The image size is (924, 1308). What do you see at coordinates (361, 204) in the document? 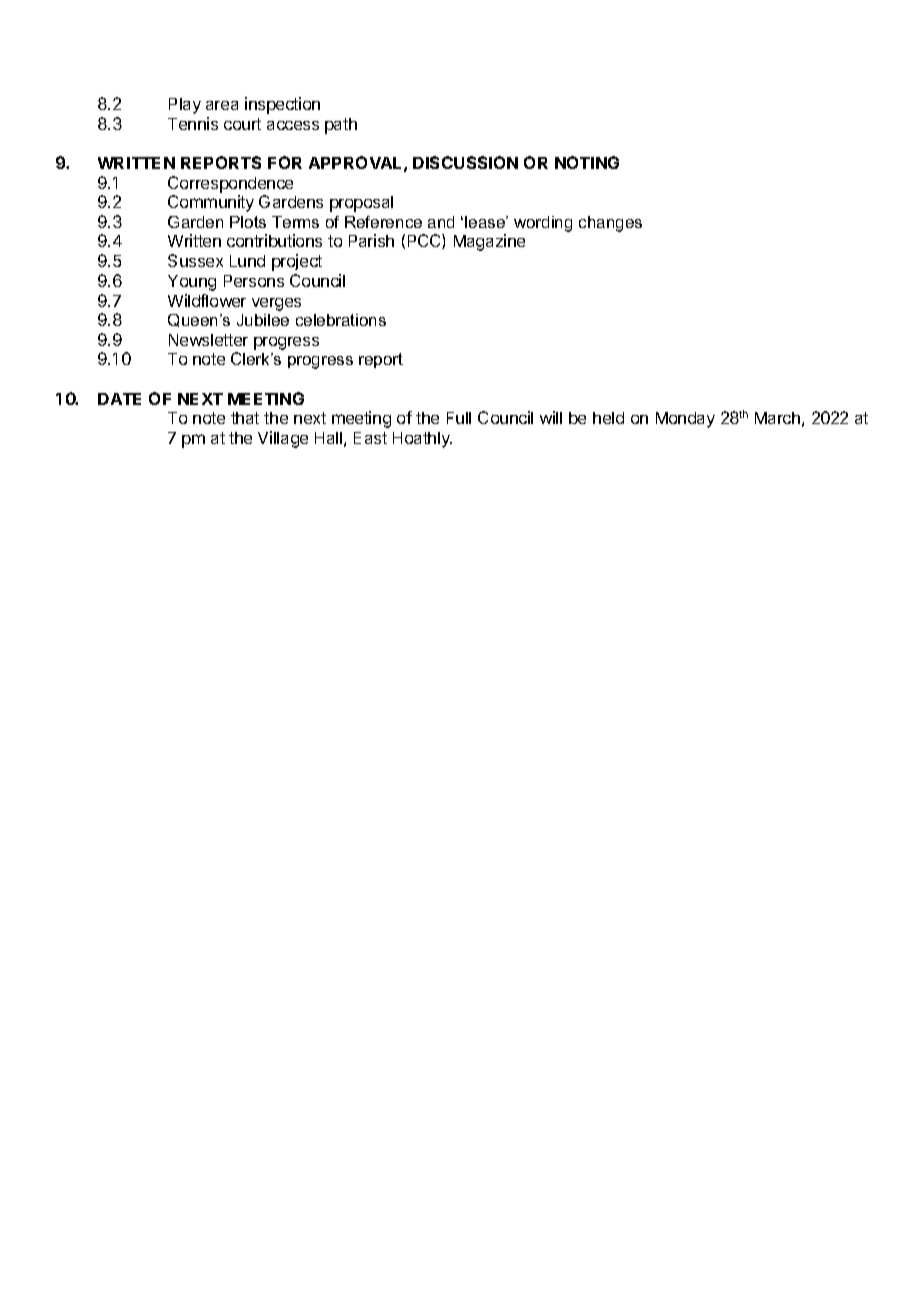
I see `proposal` at bounding box center [361, 204].
